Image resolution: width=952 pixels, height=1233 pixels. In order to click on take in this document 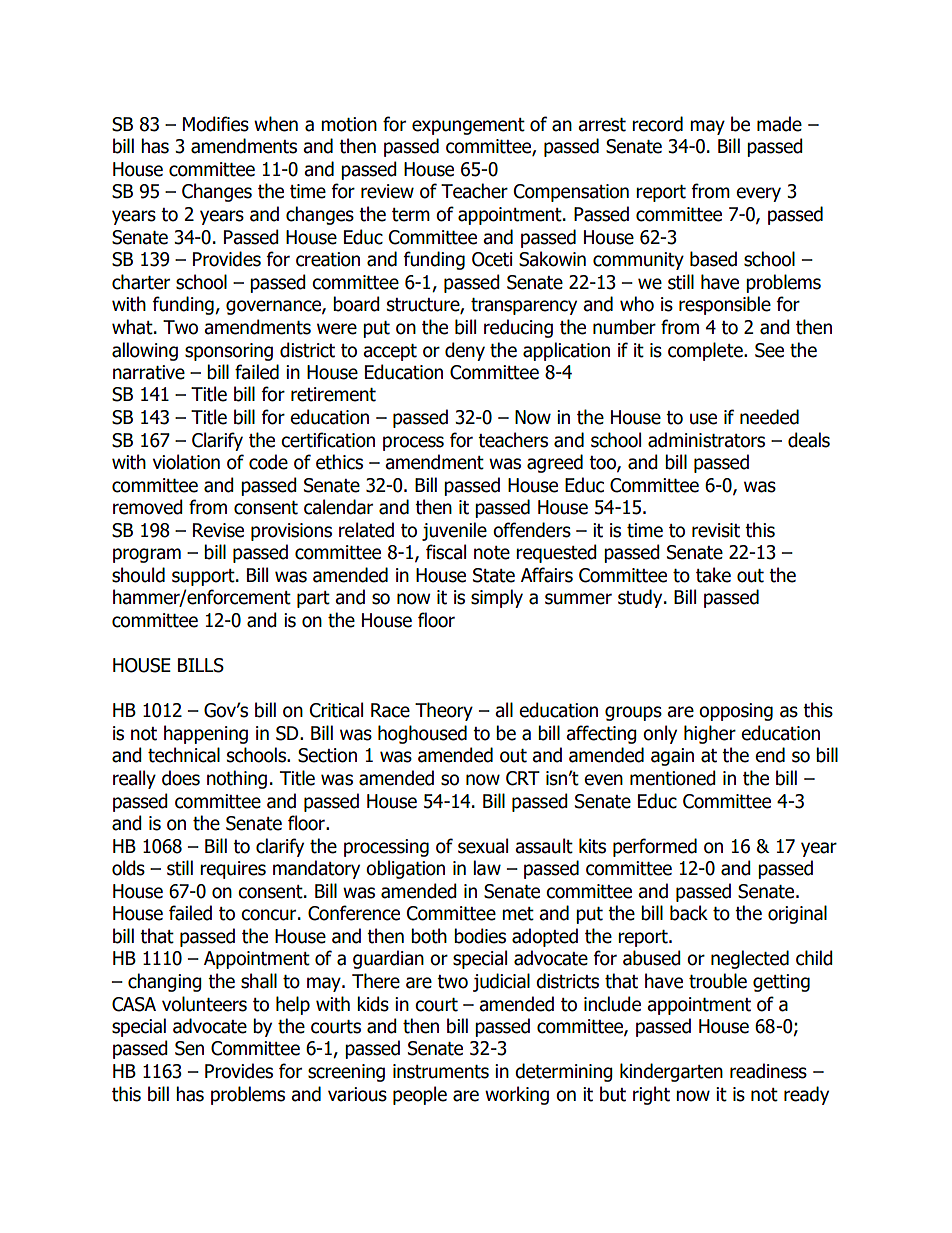, I will do `click(713, 575)`.
